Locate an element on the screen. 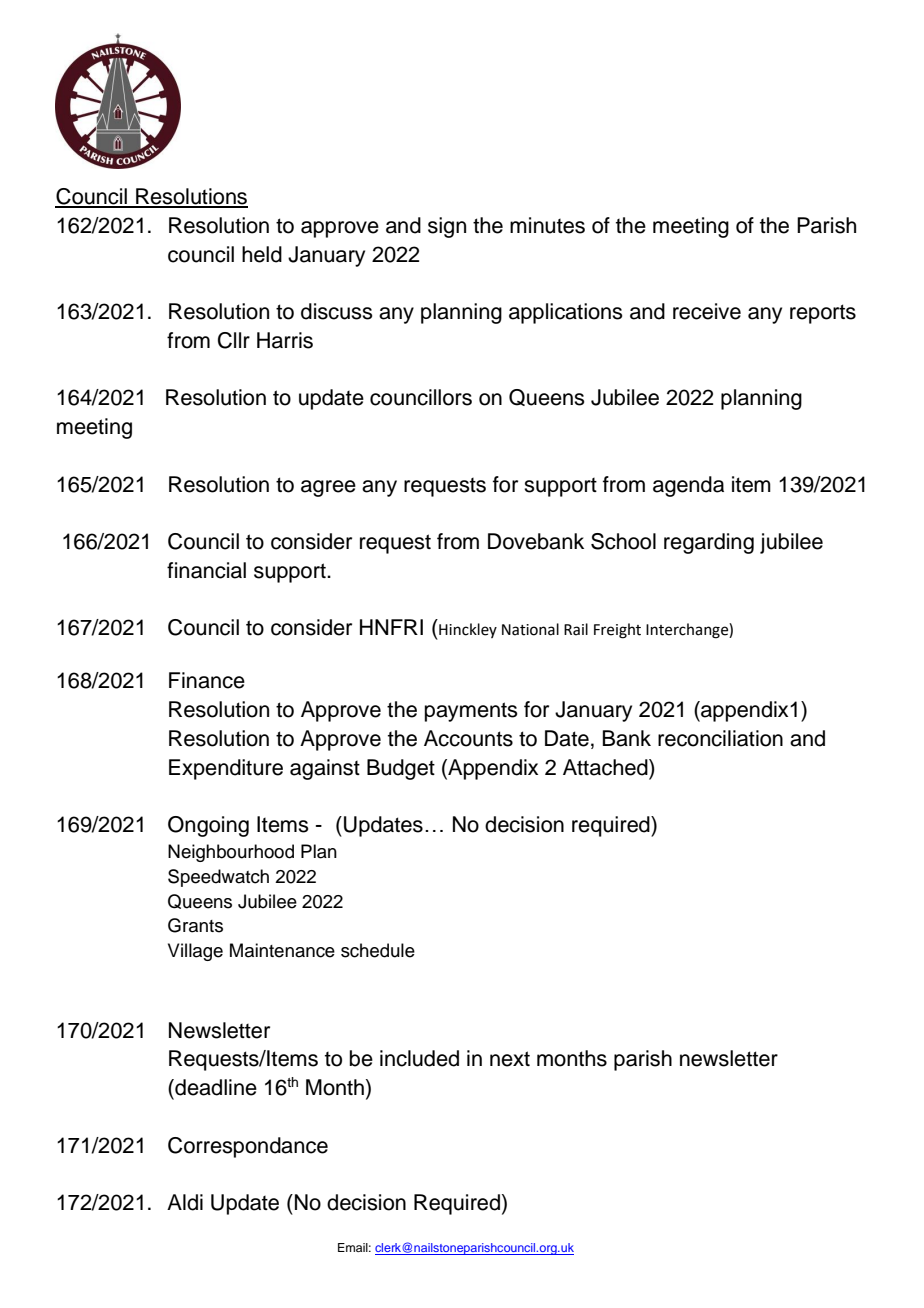  financial is located at coordinates (206, 570).
